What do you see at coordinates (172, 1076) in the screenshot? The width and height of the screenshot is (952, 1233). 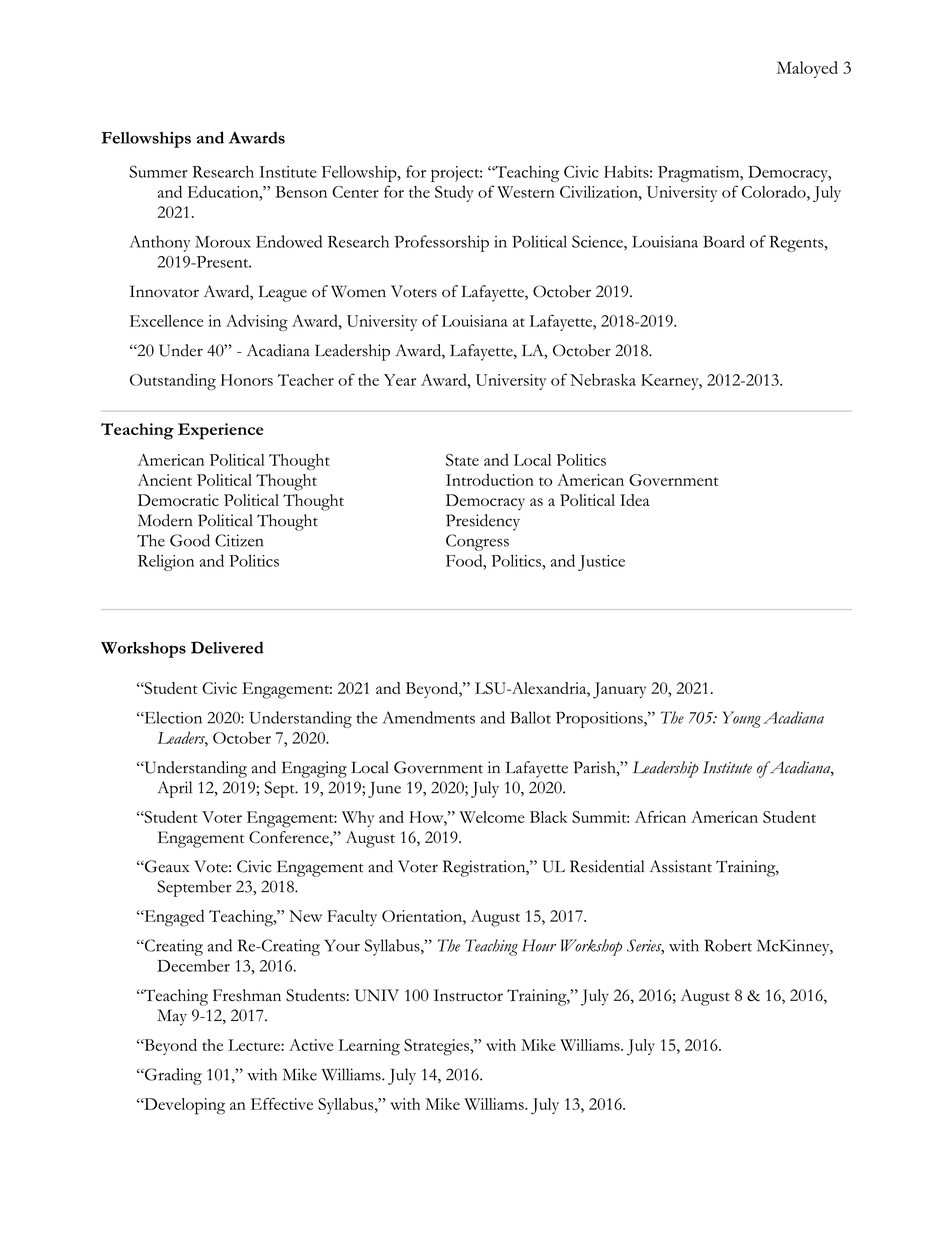 I see `Grading` at bounding box center [172, 1076].
